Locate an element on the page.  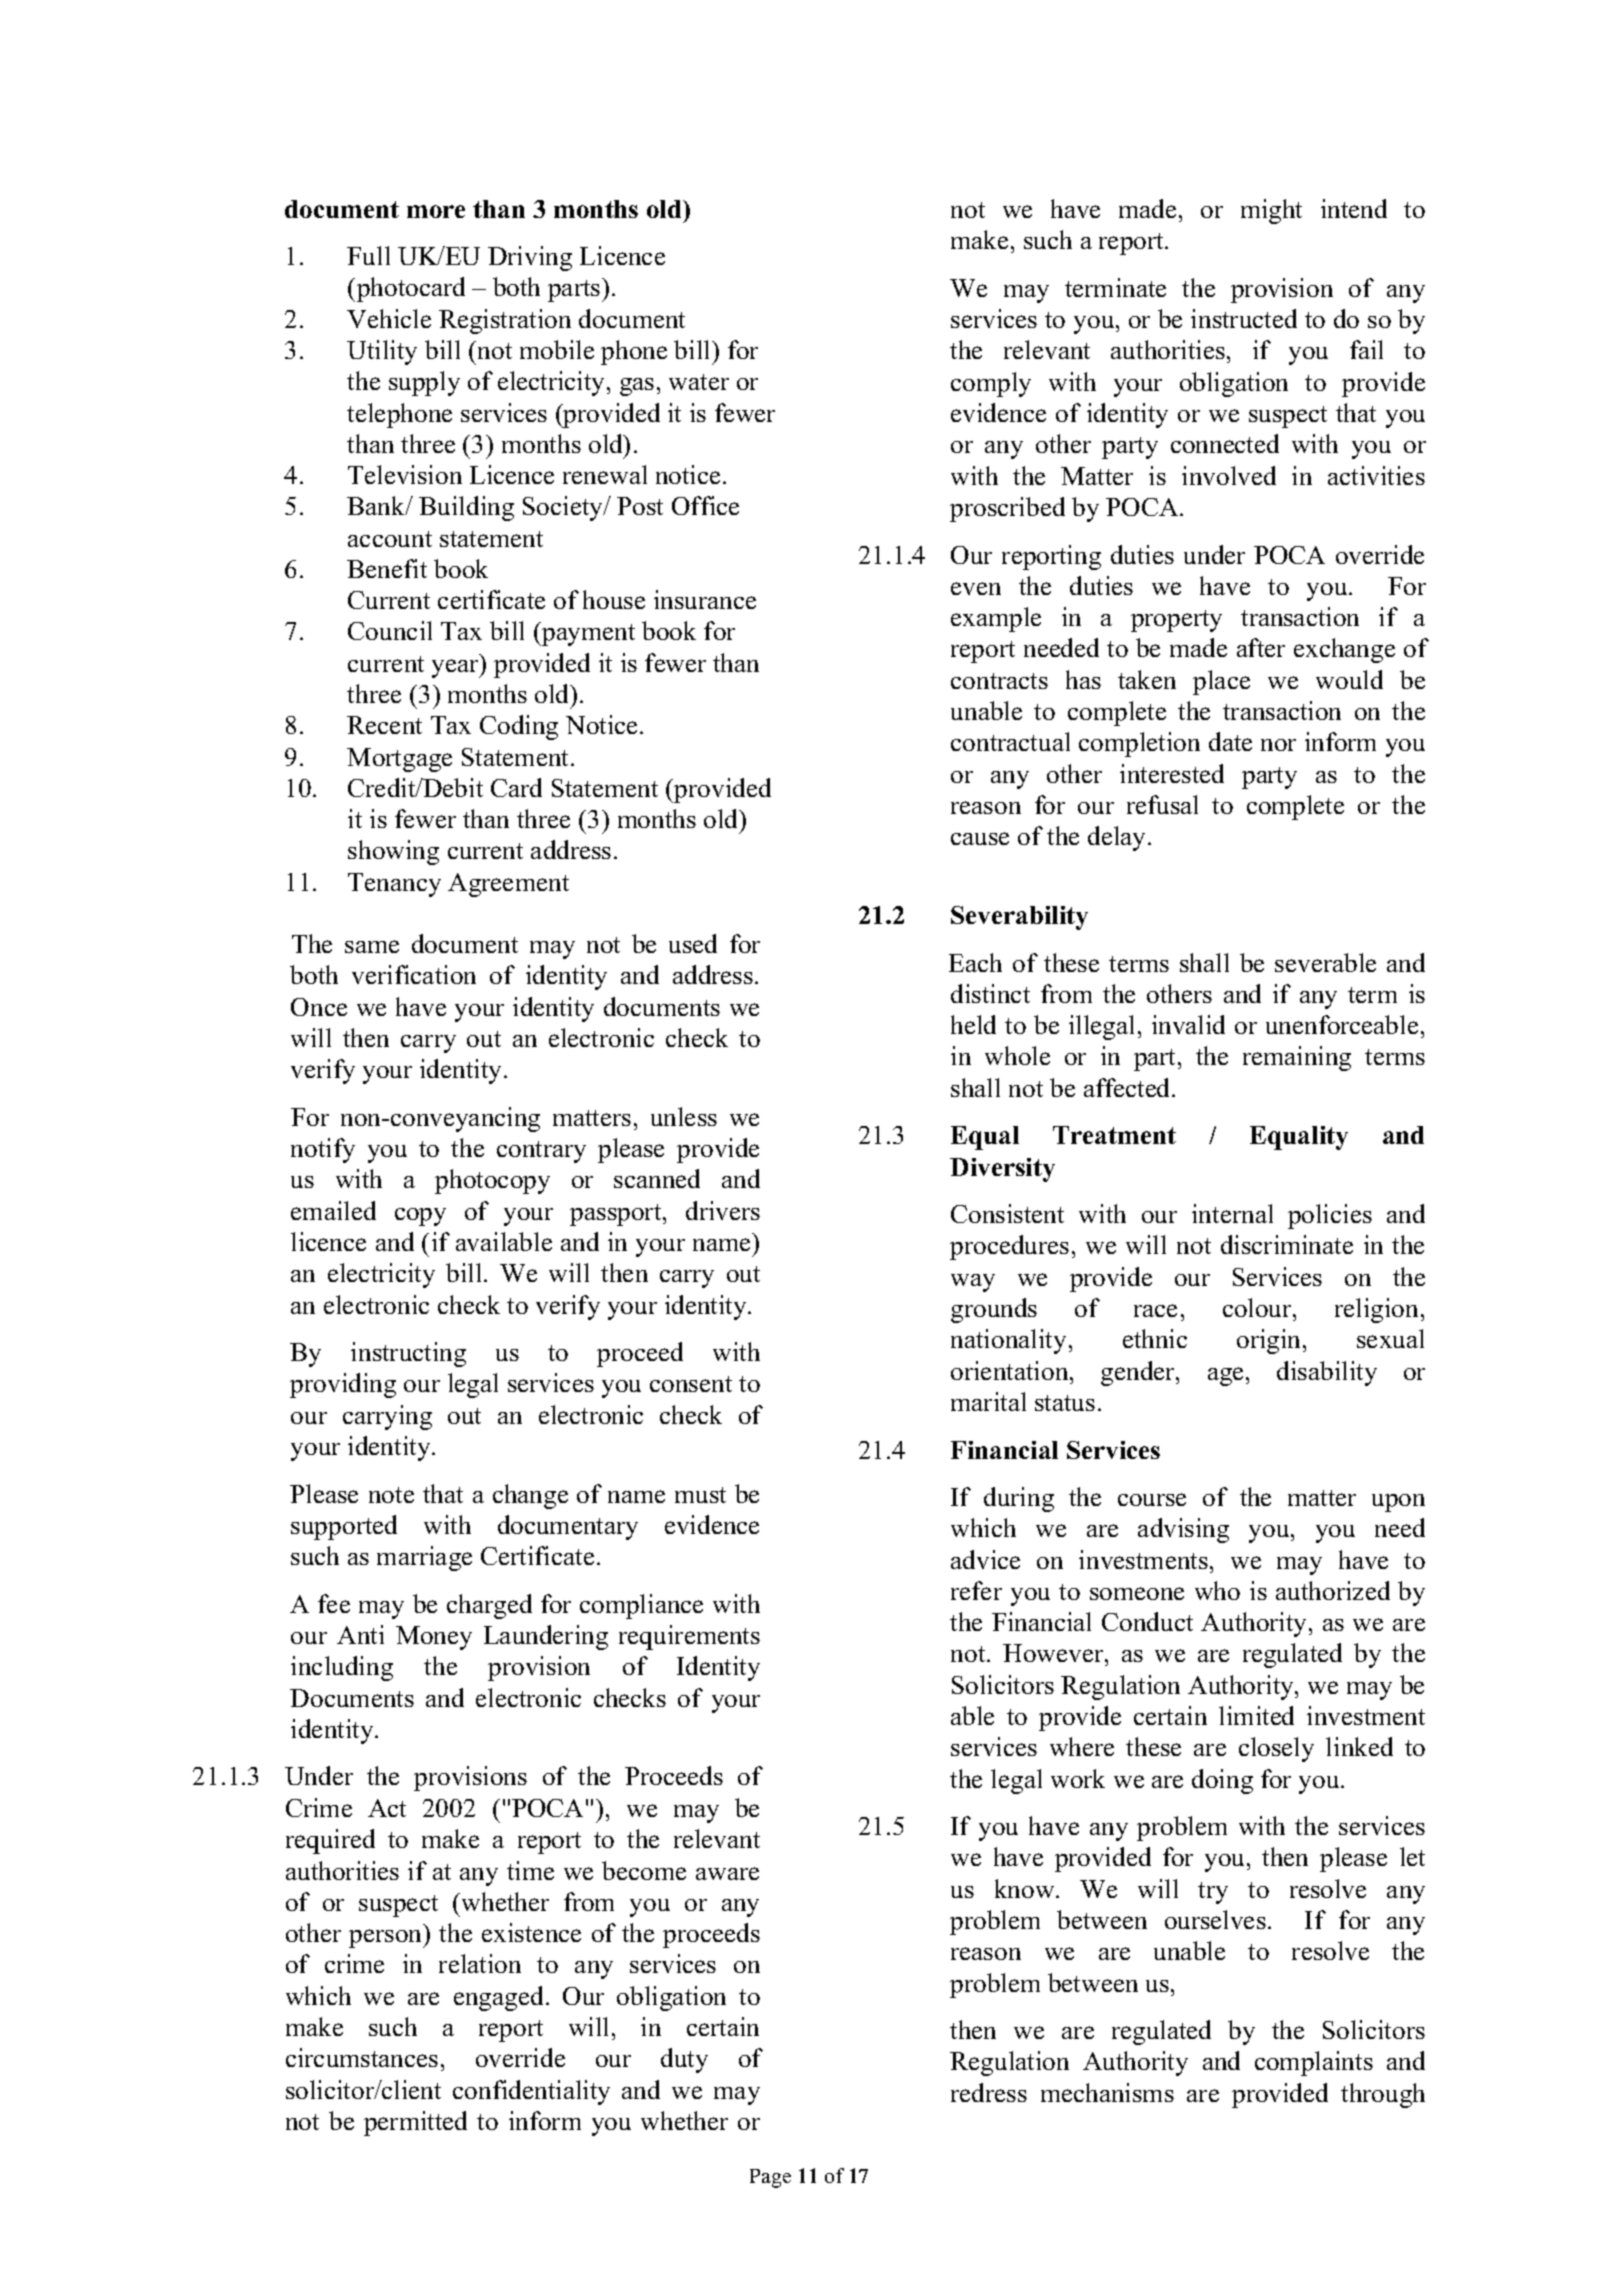
more is located at coordinates (436, 211).
